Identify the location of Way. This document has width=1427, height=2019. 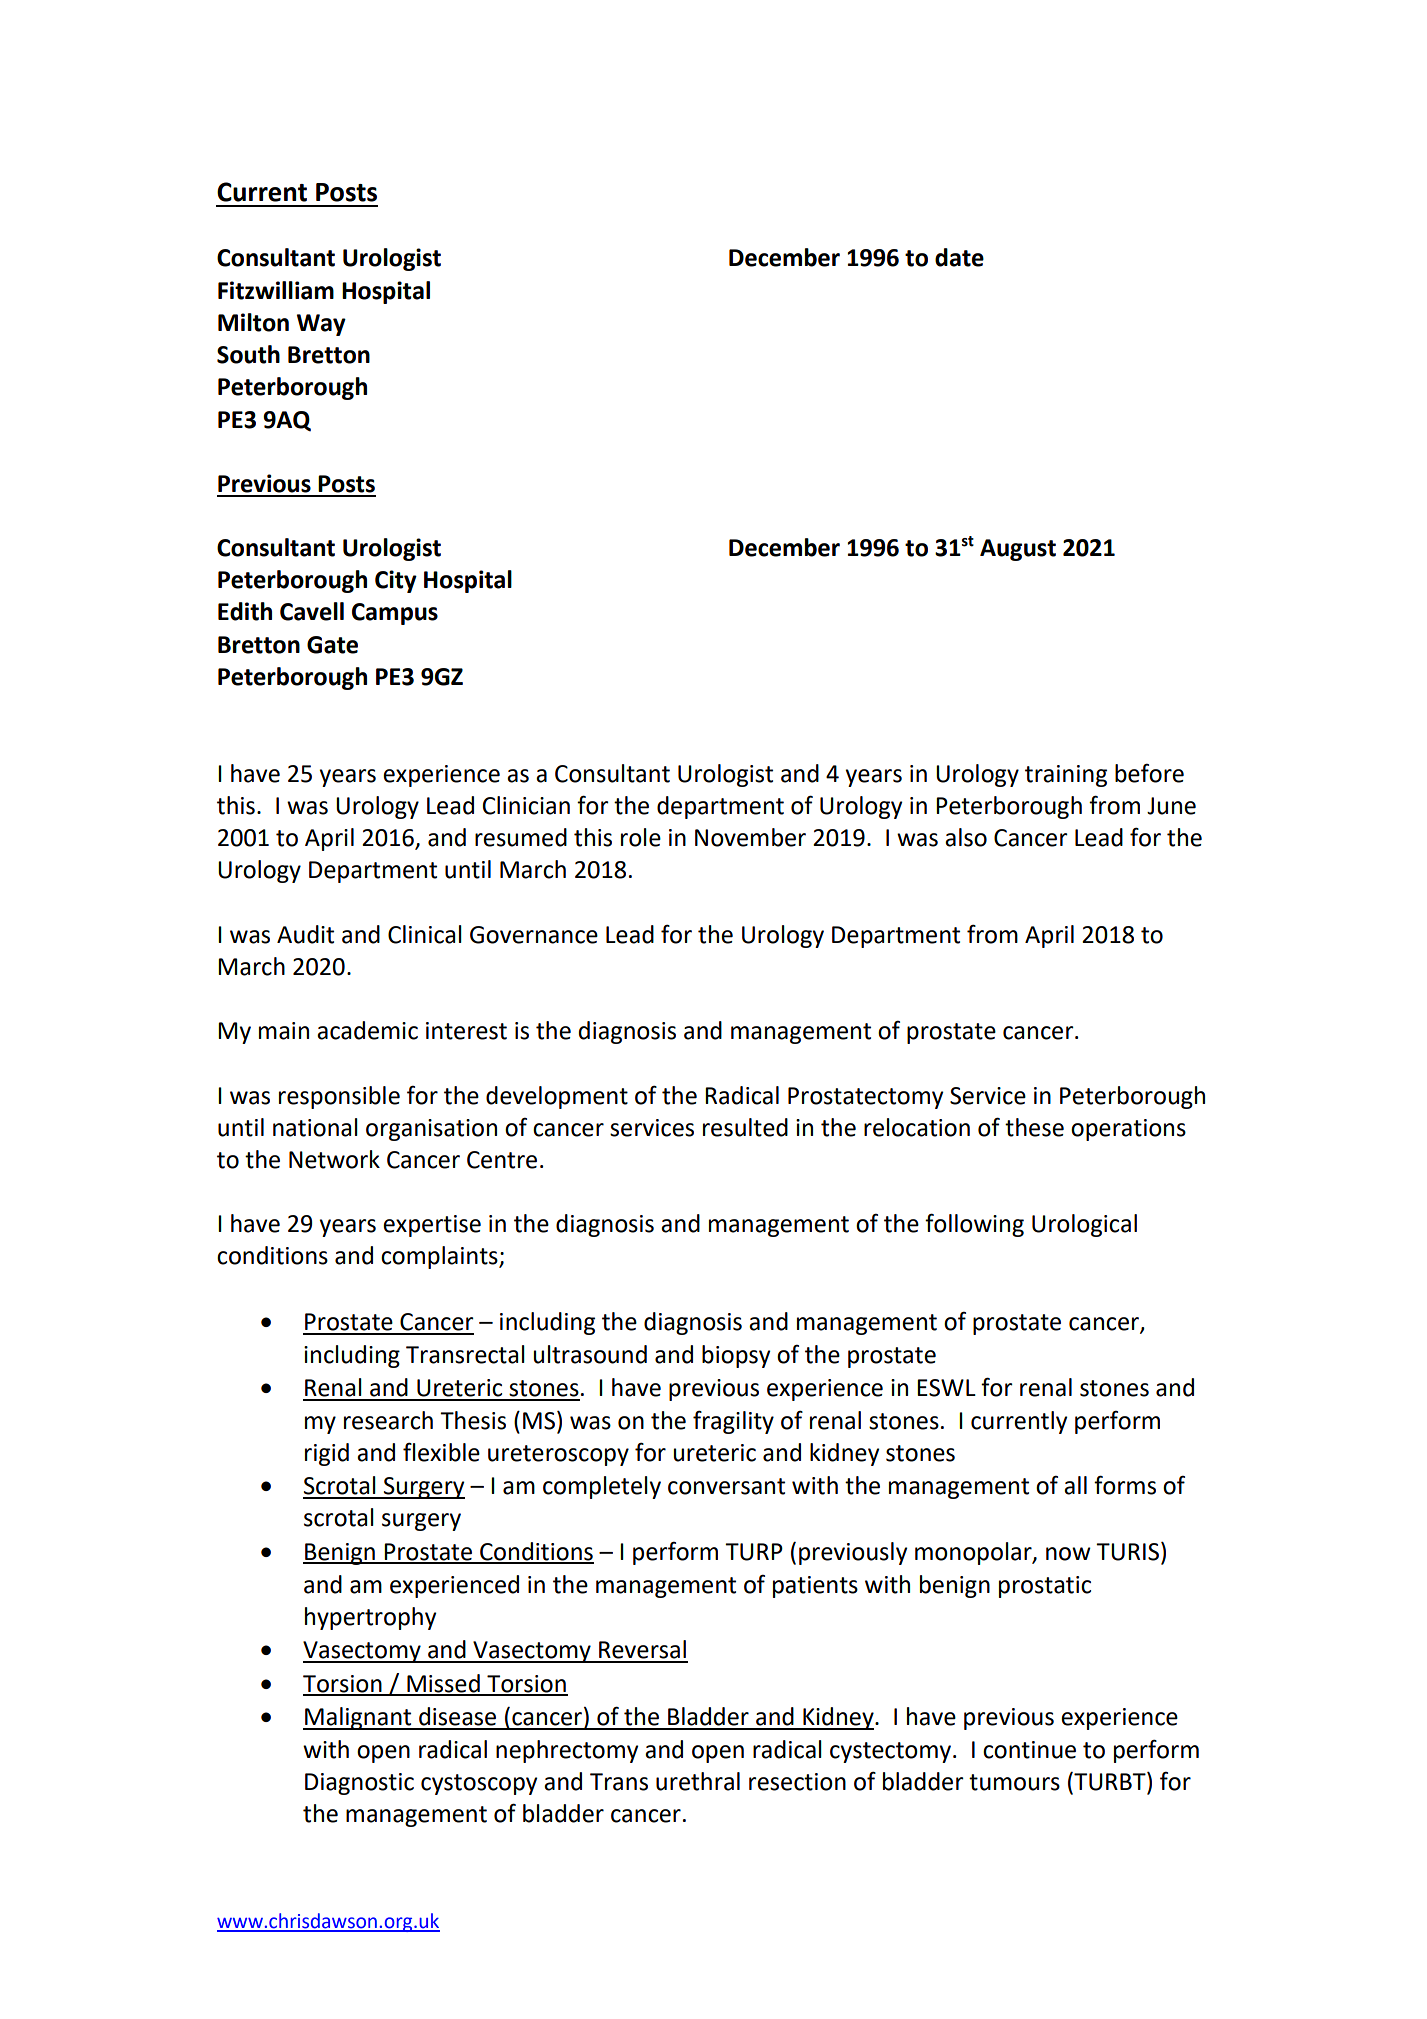
(321, 325).
